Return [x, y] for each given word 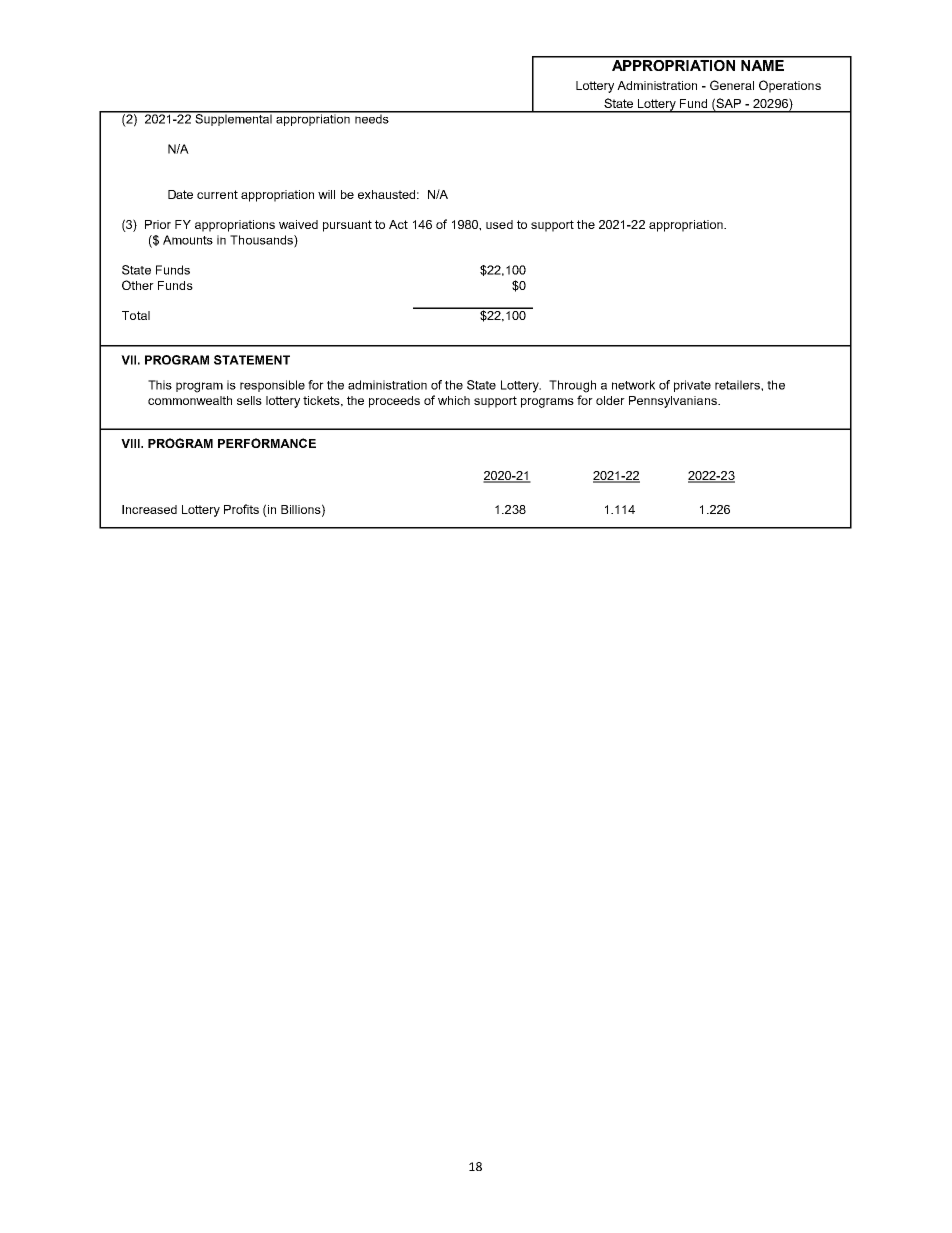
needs [372, 118]
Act [398, 224]
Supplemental [233, 119]
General [732, 85]
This [160, 385]
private [692, 386]
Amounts [188, 240]
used [499, 224]
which [454, 400]
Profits [241, 509]
